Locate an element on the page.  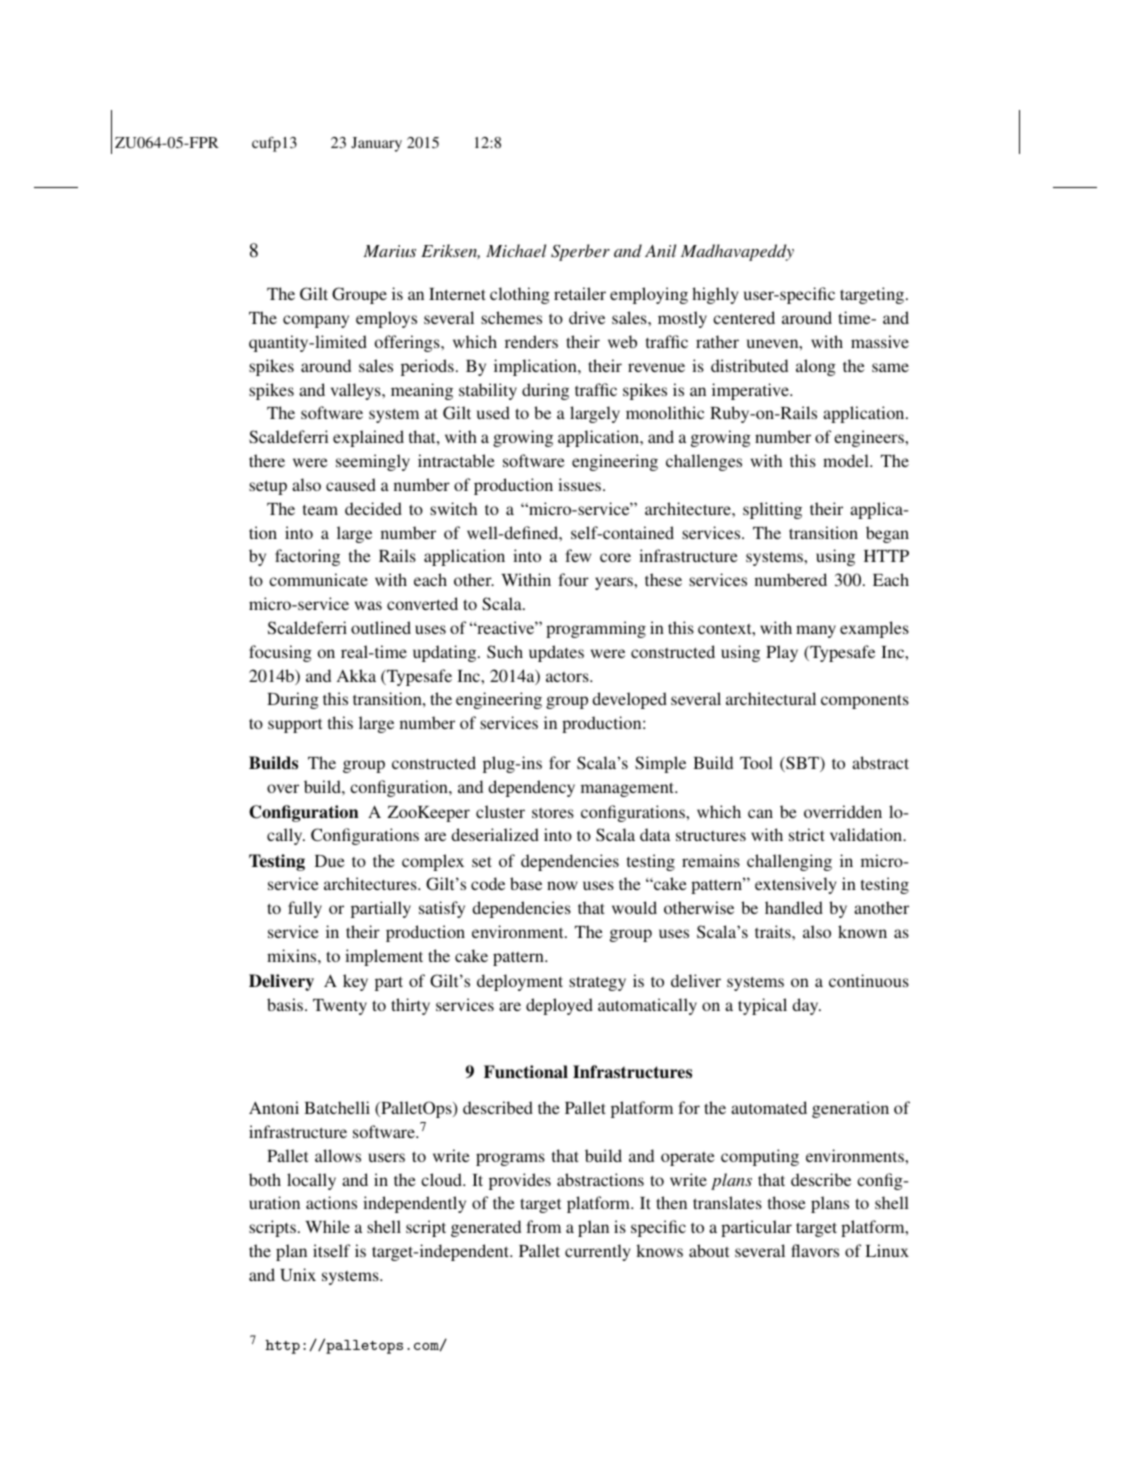
January is located at coordinates (376, 144).
